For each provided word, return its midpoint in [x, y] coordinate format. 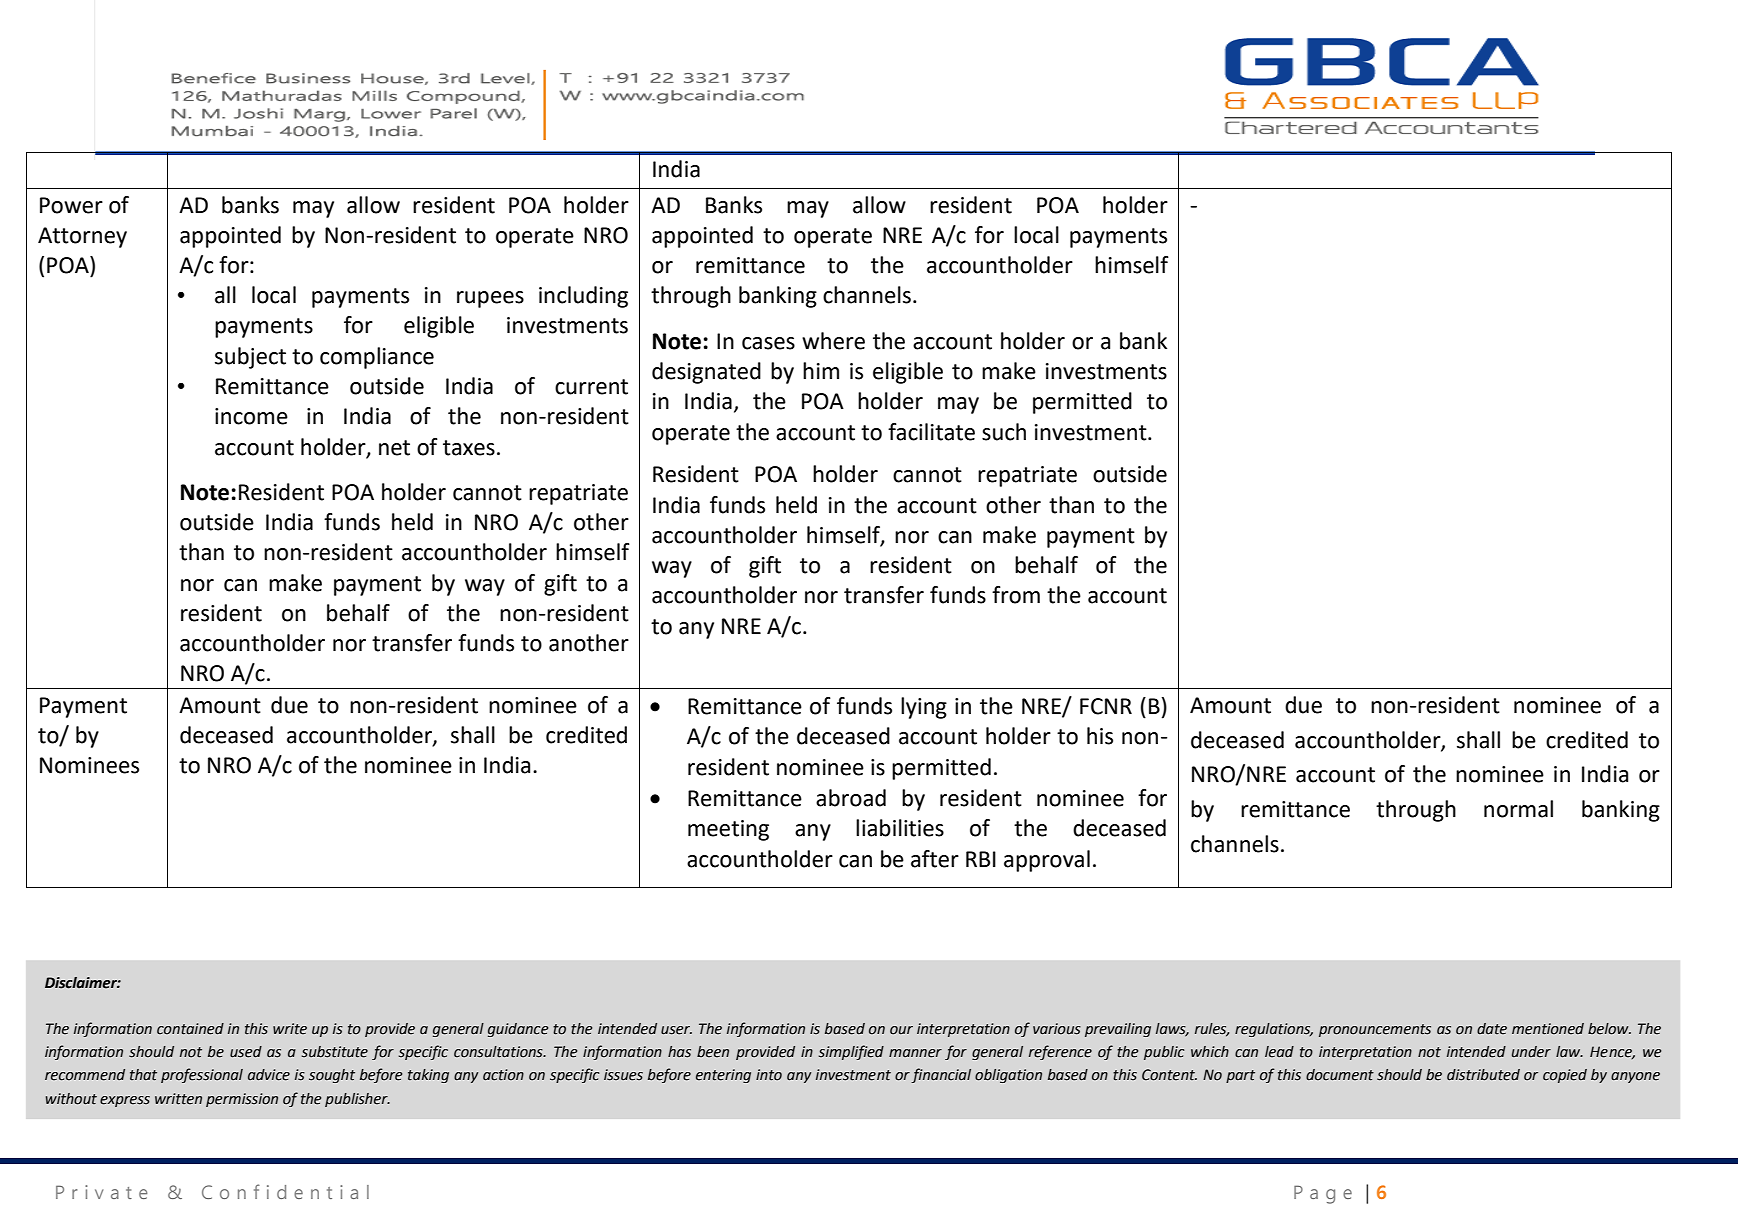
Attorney [82, 237]
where [833, 341]
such [1004, 432]
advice [269, 1075]
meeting [728, 830]
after [935, 859]
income [251, 416]
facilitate [931, 432]
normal [1518, 809]
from [1016, 595]
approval [1047, 861]
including [583, 297]
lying [924, 708]
